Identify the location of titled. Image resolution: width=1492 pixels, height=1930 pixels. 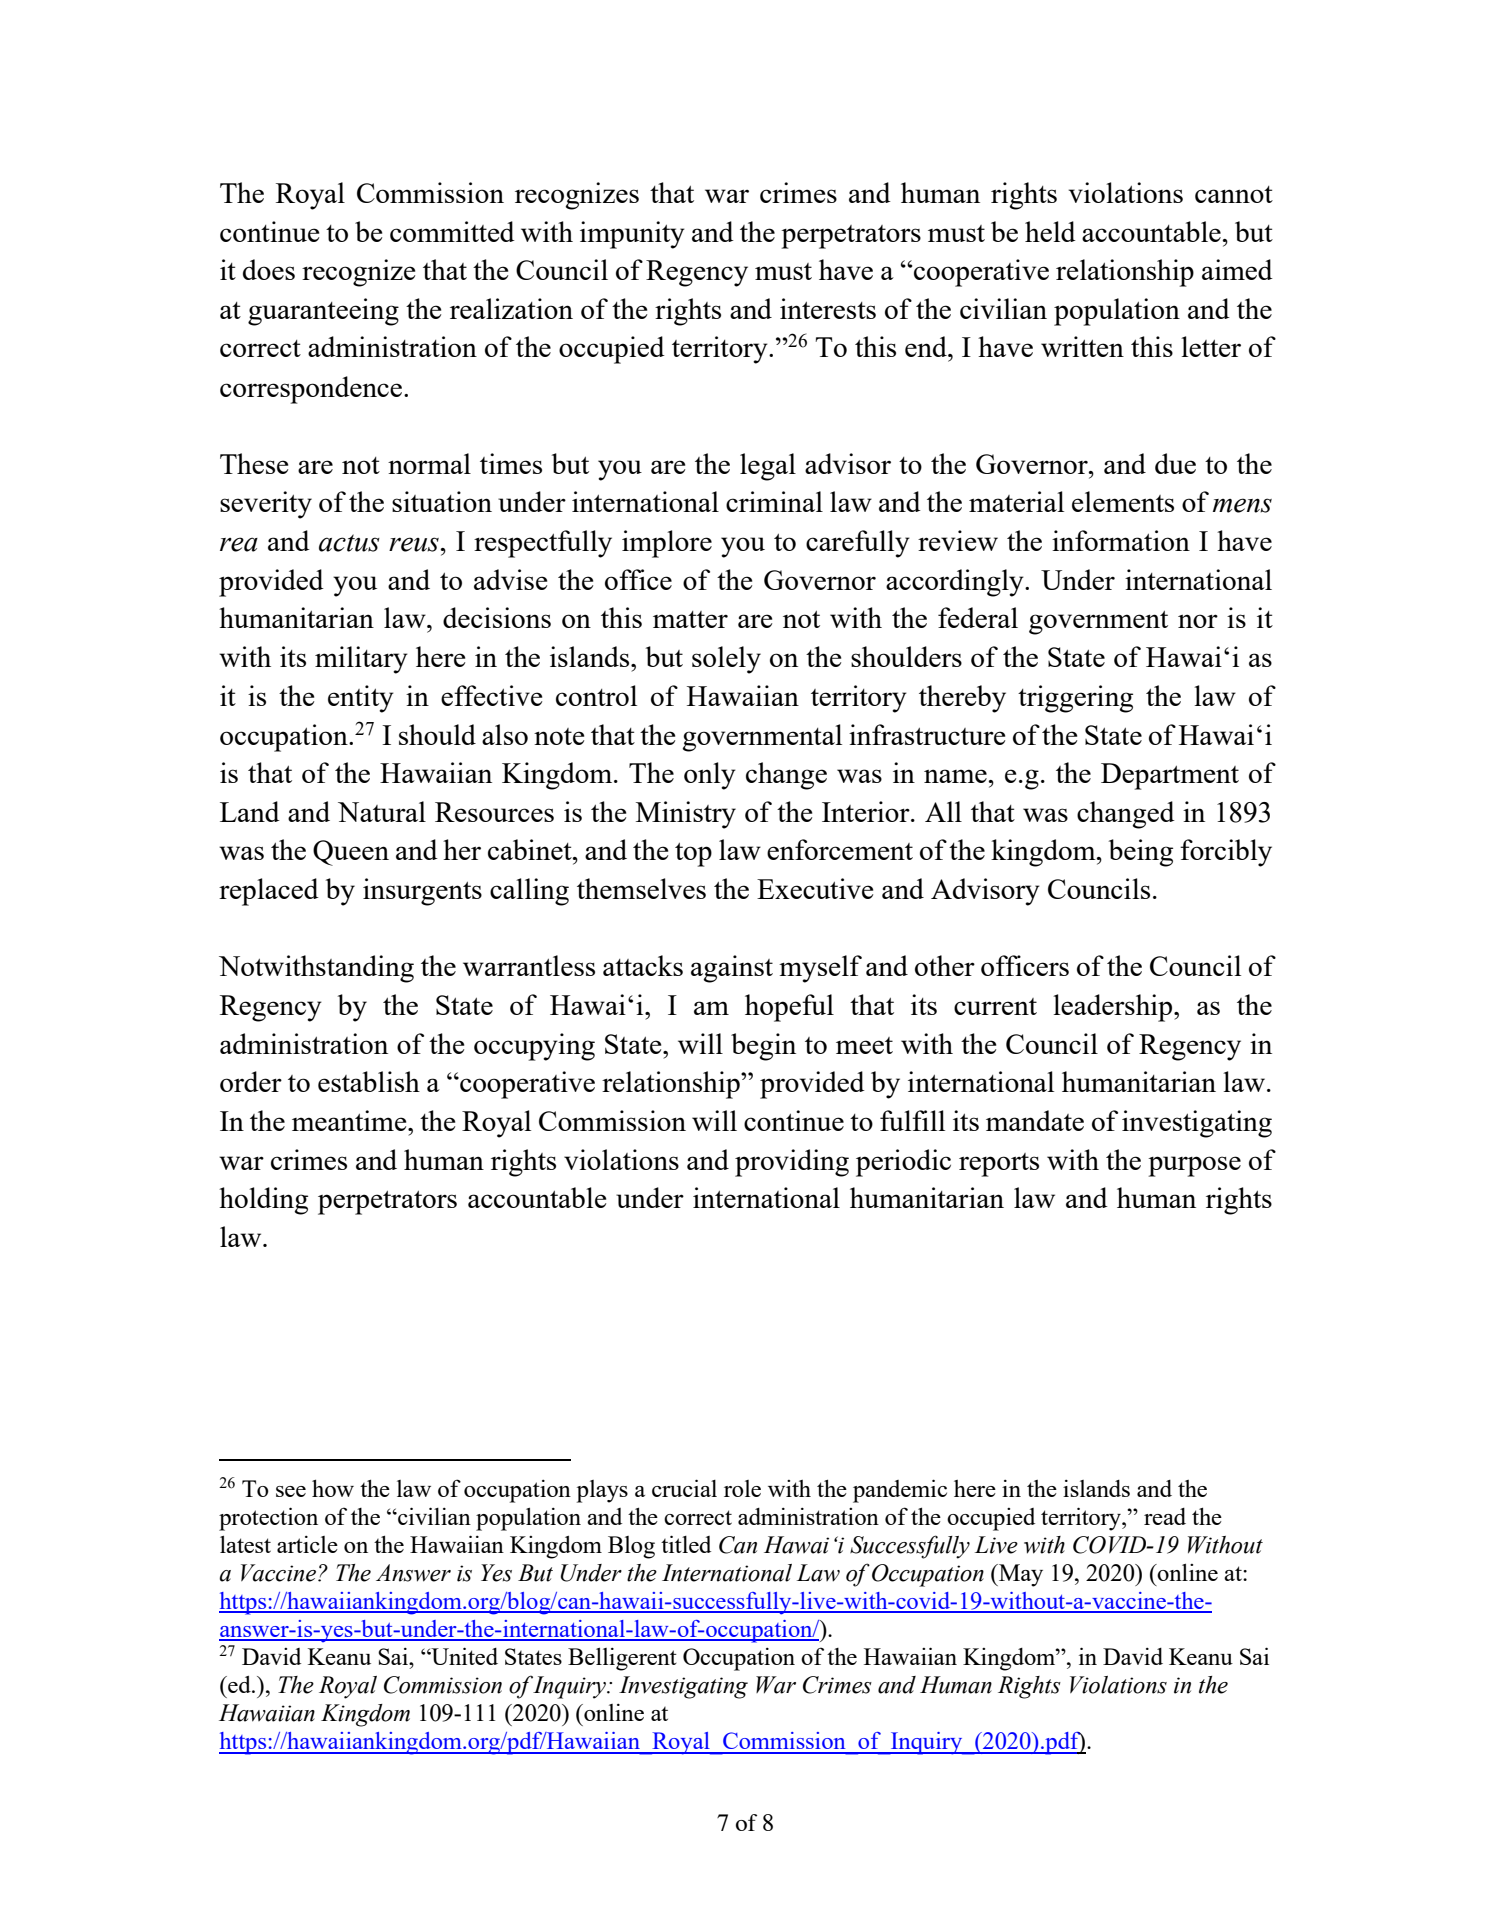
(686, 1544).
